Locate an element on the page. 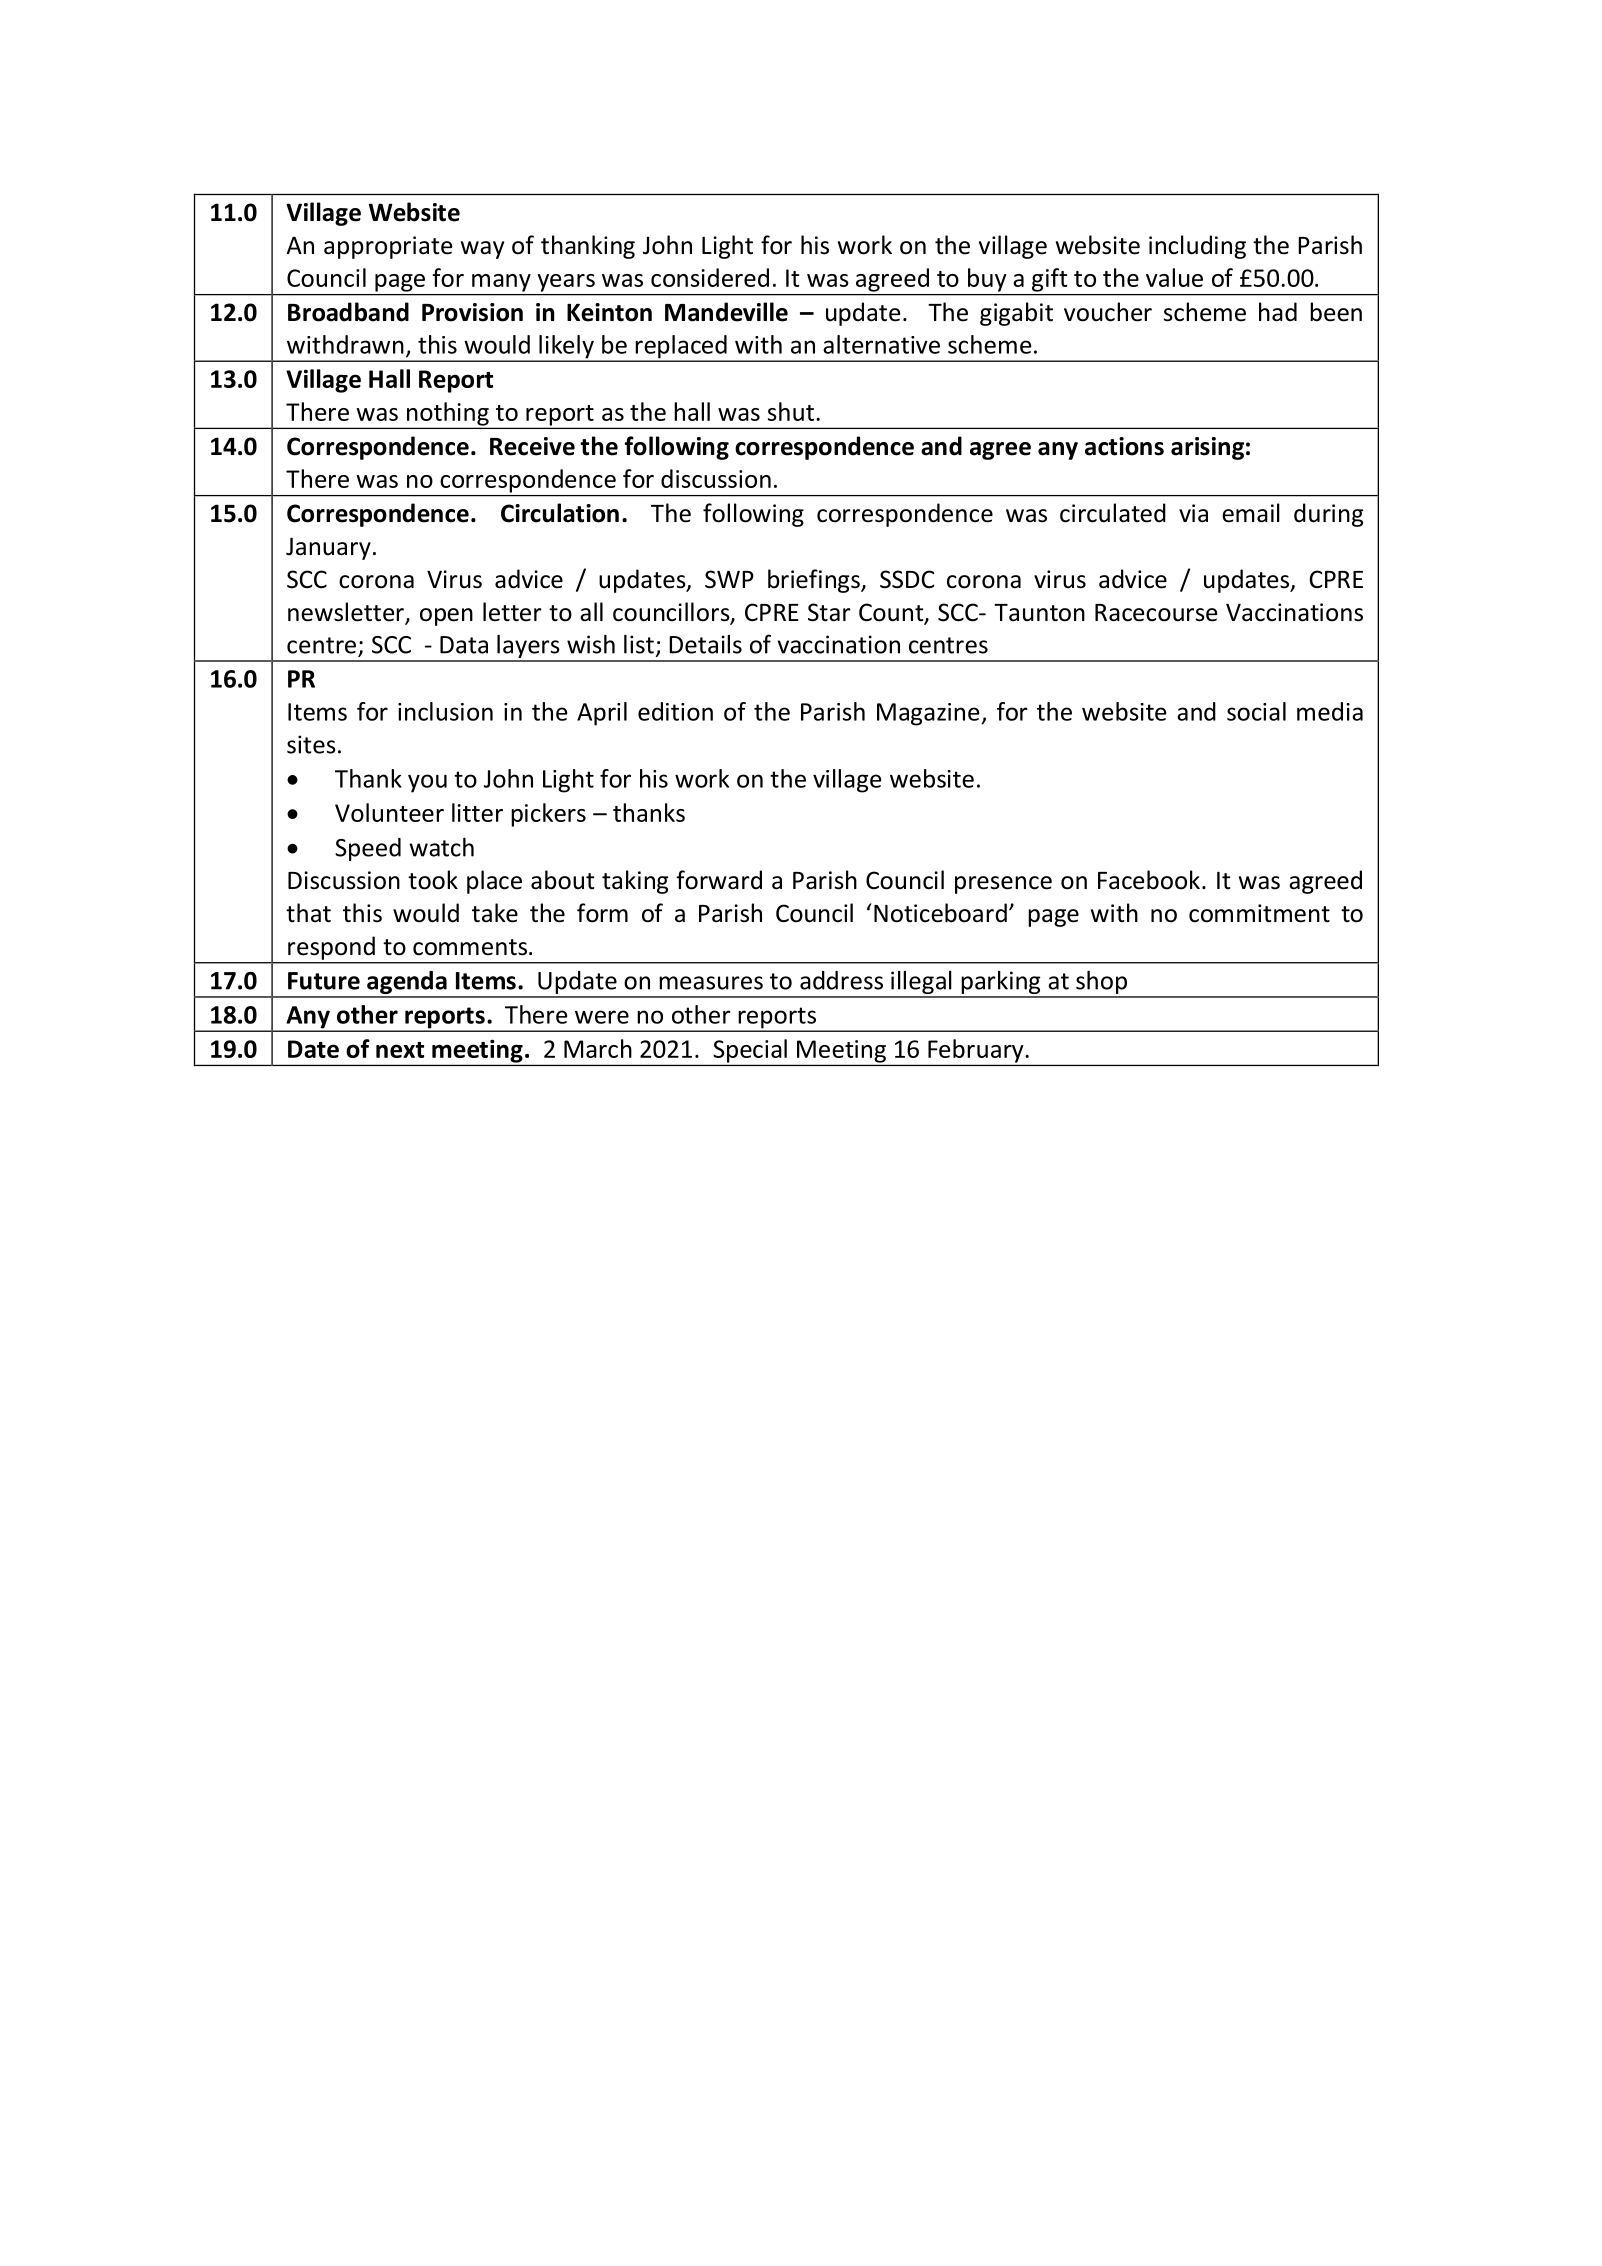 The width and height of the page is (1602, 2266). social is located at coordinates (1256, 711).
